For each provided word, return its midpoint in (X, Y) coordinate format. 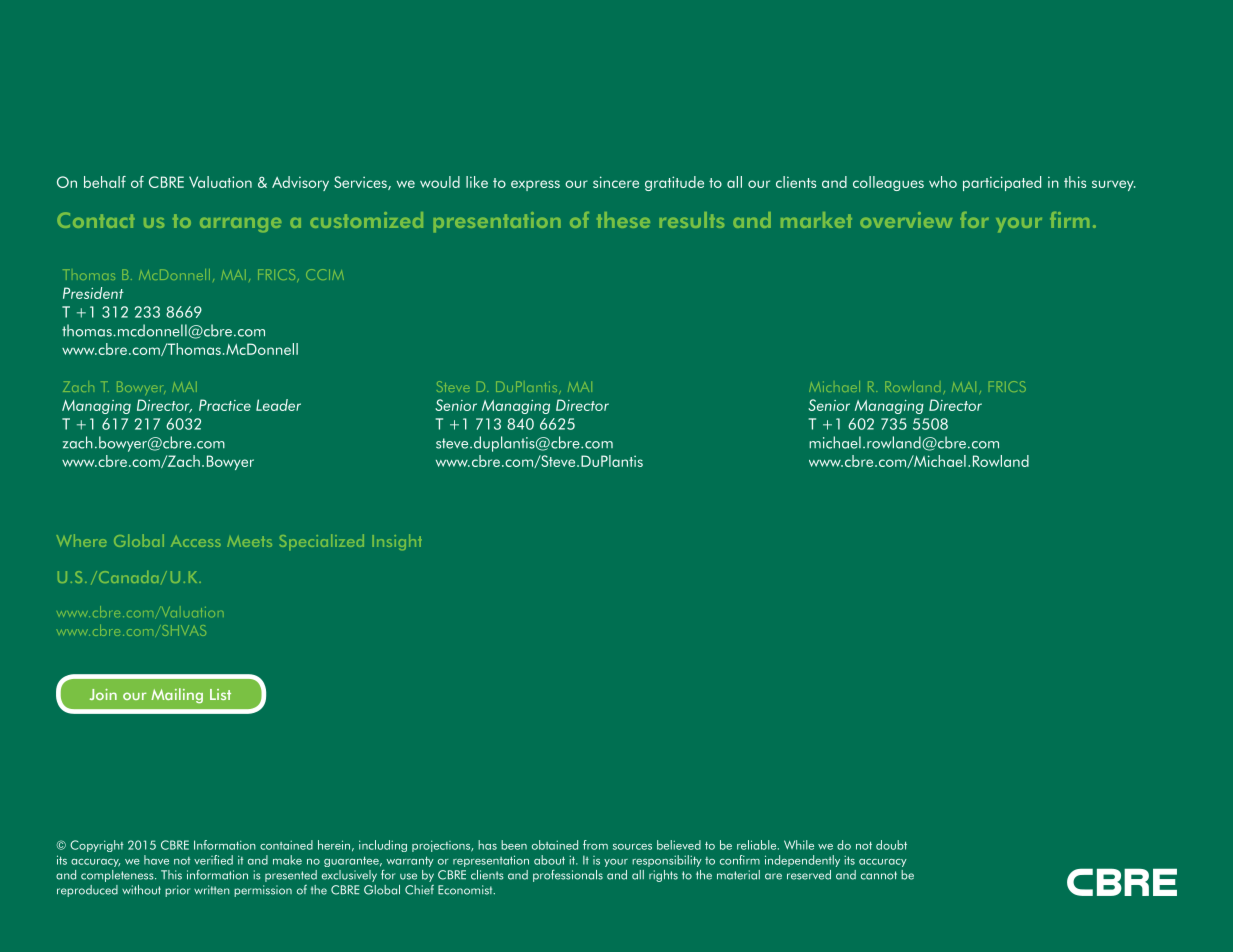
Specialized (322, 542)
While (799, 845)
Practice (225, 405)
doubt (891, 845)
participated (1002, 183)
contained (286, 845)
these (623, 220)
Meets (249, 541)
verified (213, 860)
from (595, 845)
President (93, 293)
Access (196, 541)
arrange (240, 225)
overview (906, 220)
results (692, 220)
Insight (397, 542)
